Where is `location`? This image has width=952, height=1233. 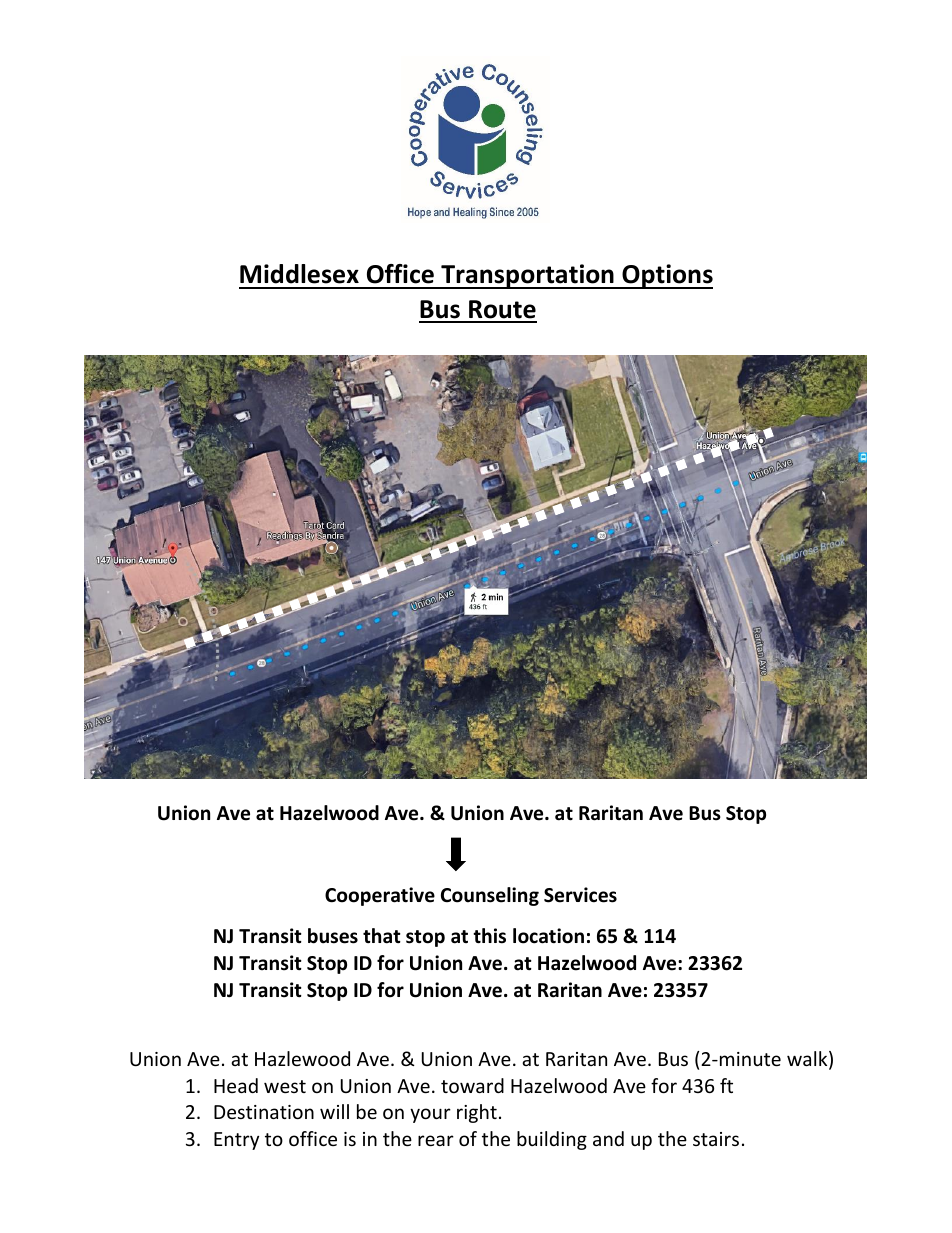
location is located at coordinates (548, 936).
